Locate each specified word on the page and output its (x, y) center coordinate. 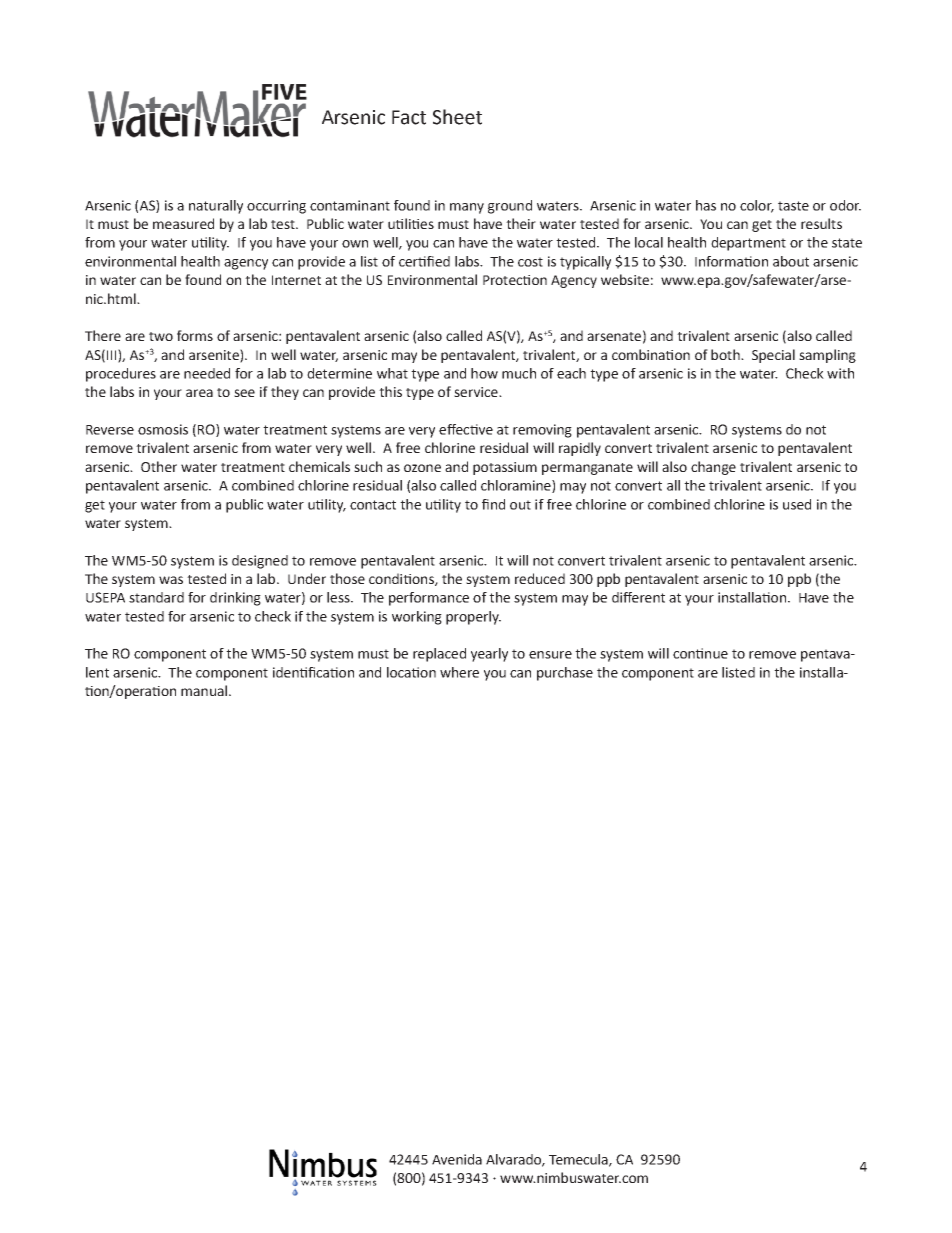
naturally (216, 207)
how (484, 373)
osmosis (163, 429)
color (757, 206)
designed (260, 562)
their (521, 223)
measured (183, 223)
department (748, 244)
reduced (540, 578)
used (797, 504)
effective (466, 429)
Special (773, 356)
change (713, 468)
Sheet (457, 117)
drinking (235, 599)
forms (195, 335)
